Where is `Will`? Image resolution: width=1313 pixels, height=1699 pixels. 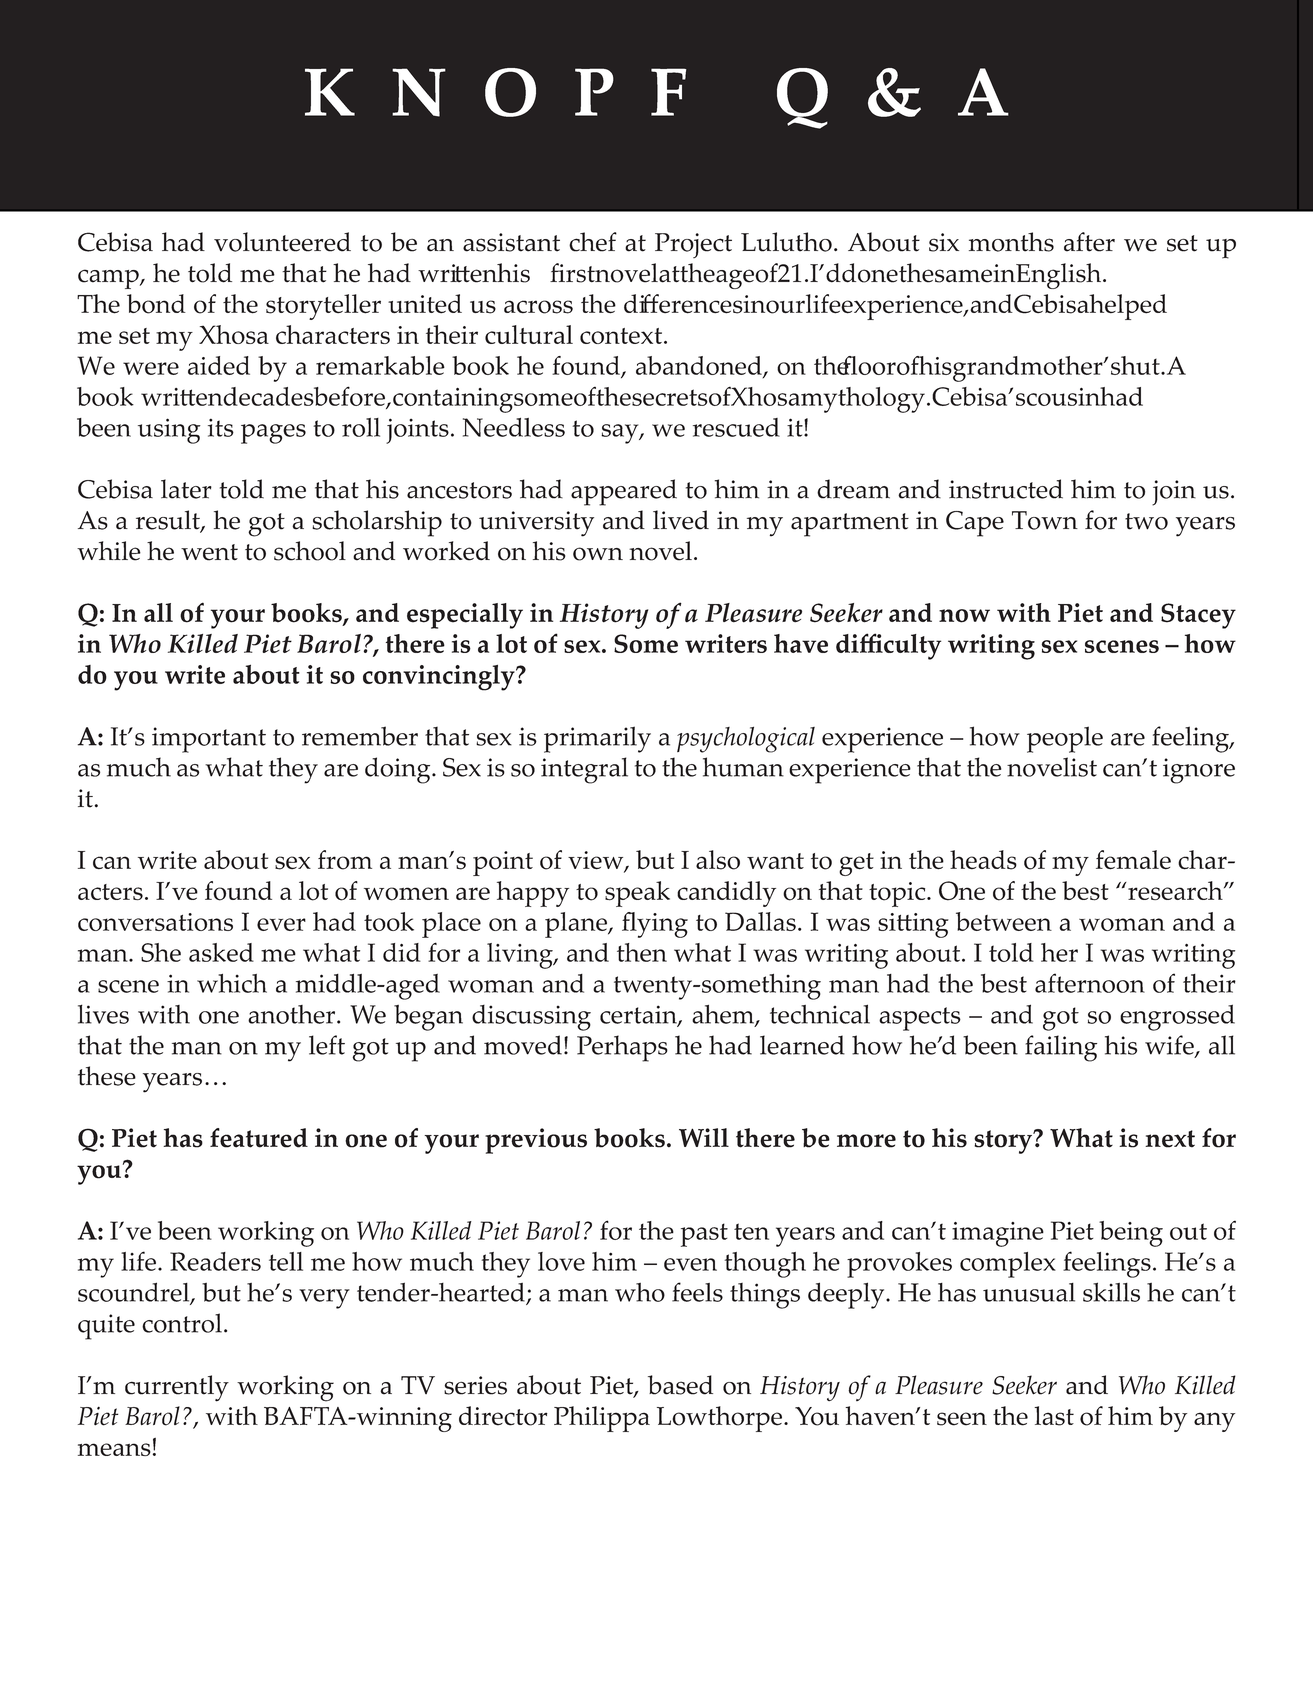
Will is located at coordinates (704, 1137).
